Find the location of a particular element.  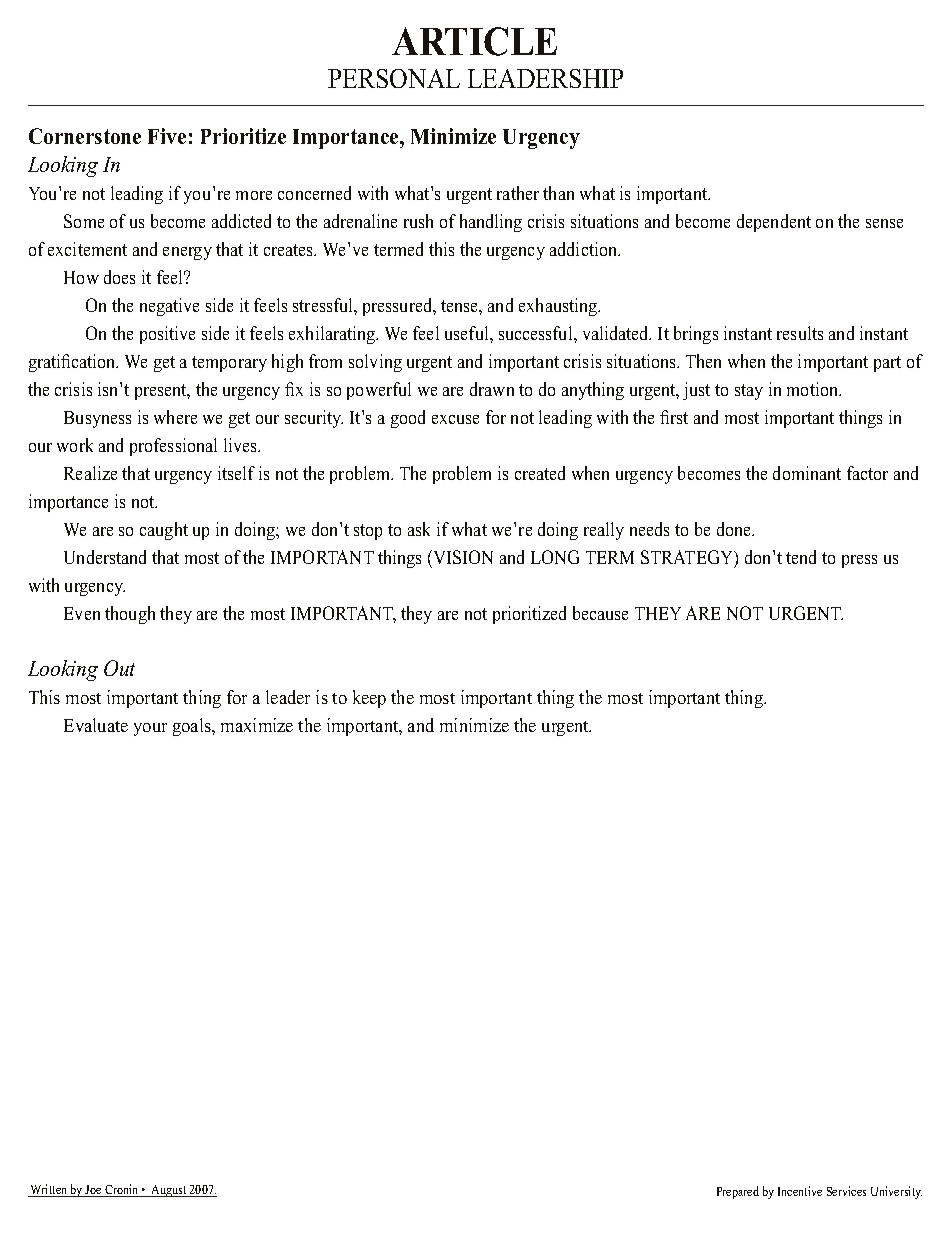

Five is located at coordinates (167, 136).
